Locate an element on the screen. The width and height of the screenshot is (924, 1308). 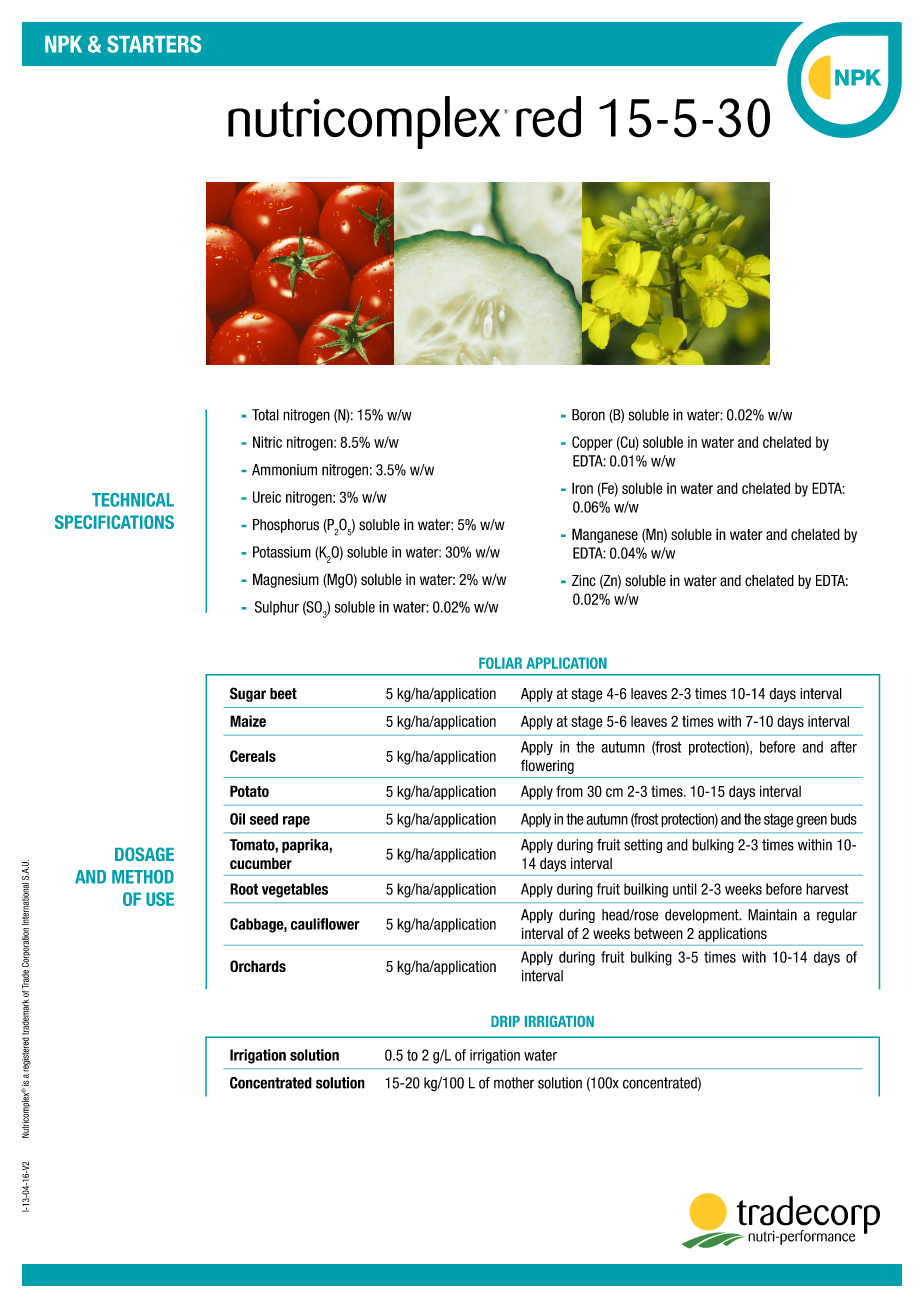
Zinc is located at coordinates (584, 581).
